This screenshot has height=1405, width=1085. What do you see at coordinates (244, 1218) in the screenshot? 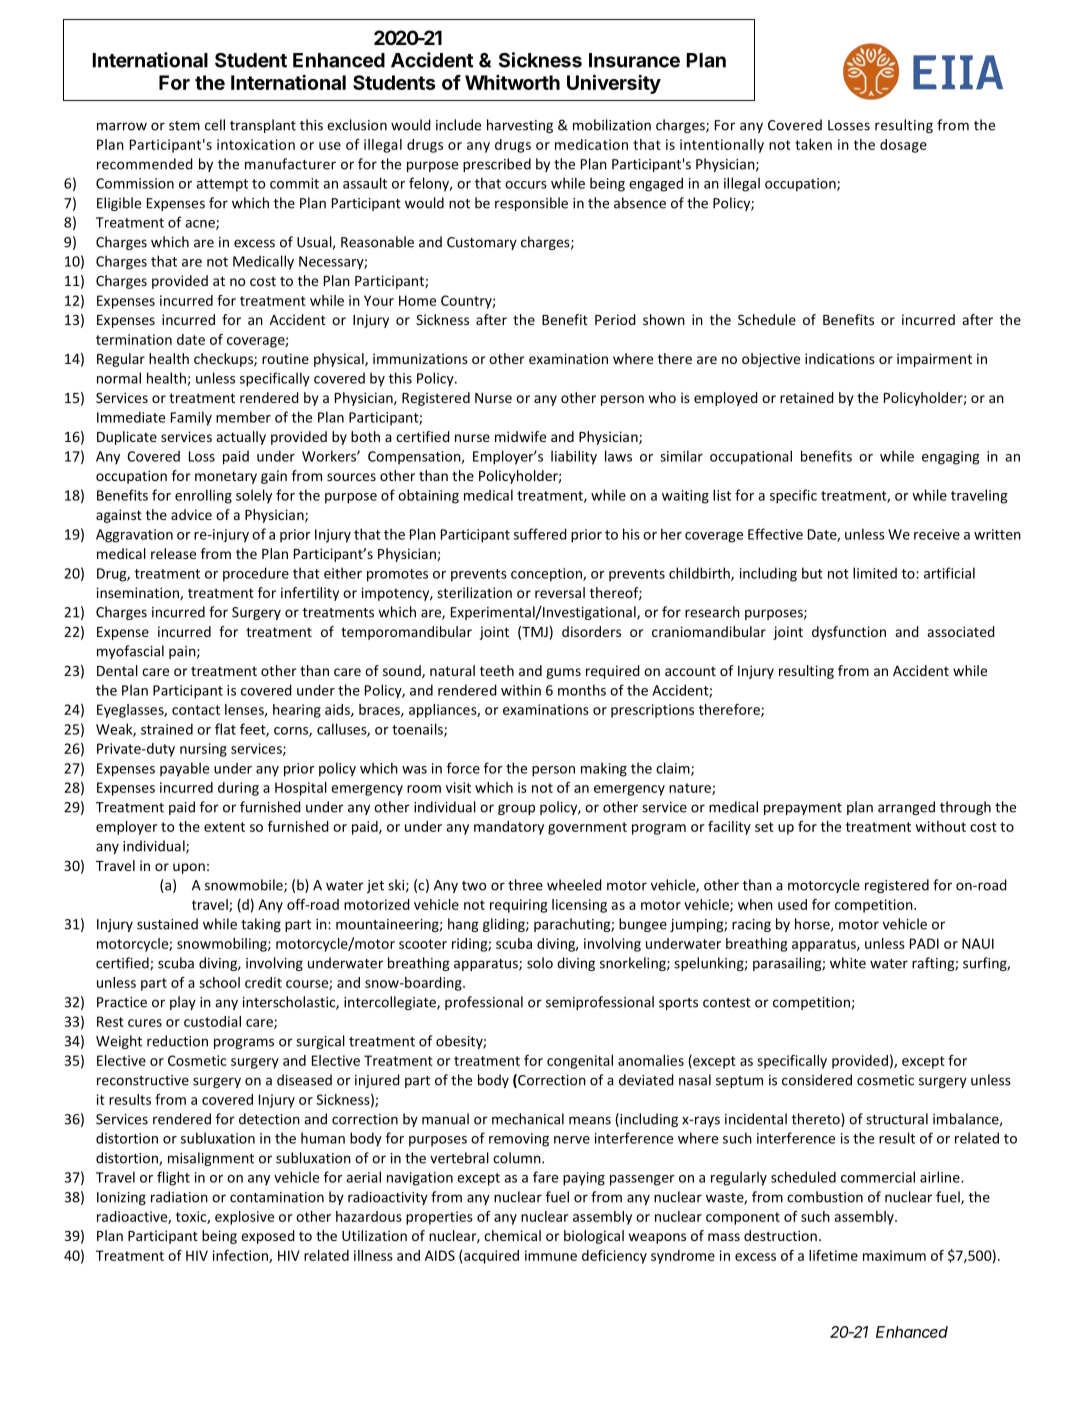
I see `explosive` at bounding box center [244, 1218].
